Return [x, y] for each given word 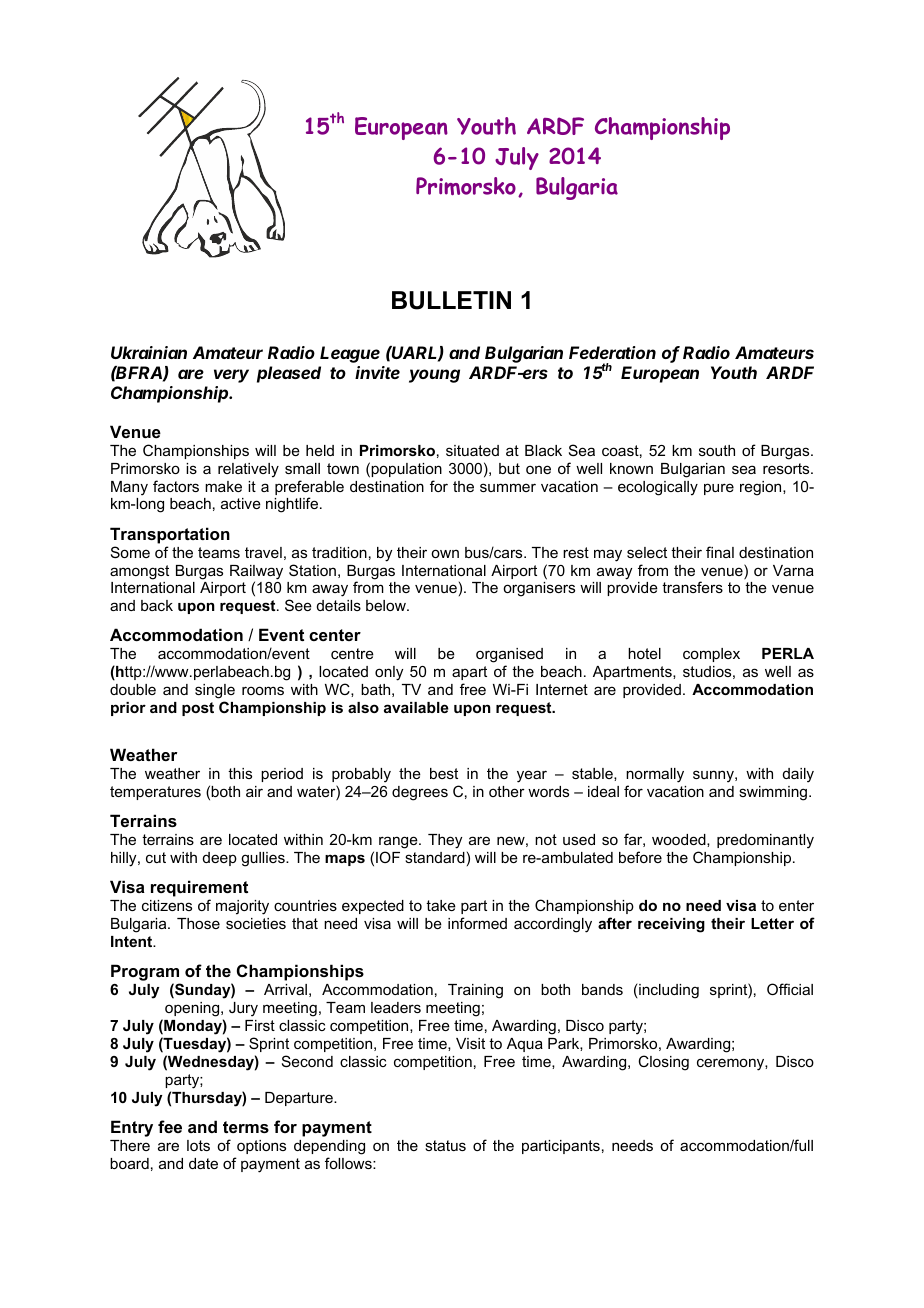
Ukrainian [149, 352]
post [198, 709]
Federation [612, 352]
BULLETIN [451, 300]
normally [655, 775]
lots [198, 1145]
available [416, 707]
